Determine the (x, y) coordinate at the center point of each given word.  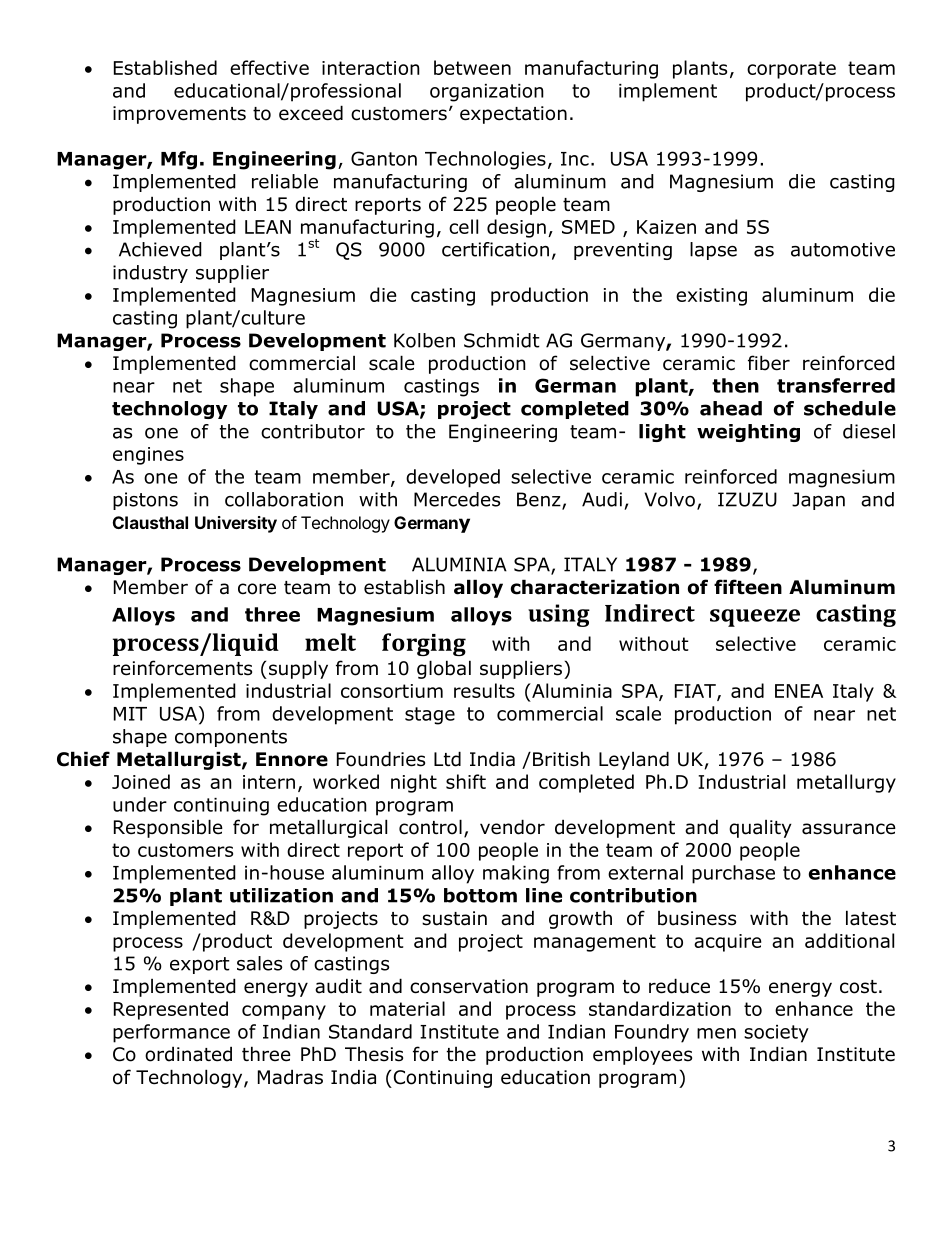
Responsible (168, 828)
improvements (179, 115)
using (559, 615)
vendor (512, 827)
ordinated (188, 1054)
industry (150, 274)
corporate (791, 70)
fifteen (748, 587)
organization (487, 93)
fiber (769, 363)
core (257, 589)
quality (760, 829)
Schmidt (502, 340)
